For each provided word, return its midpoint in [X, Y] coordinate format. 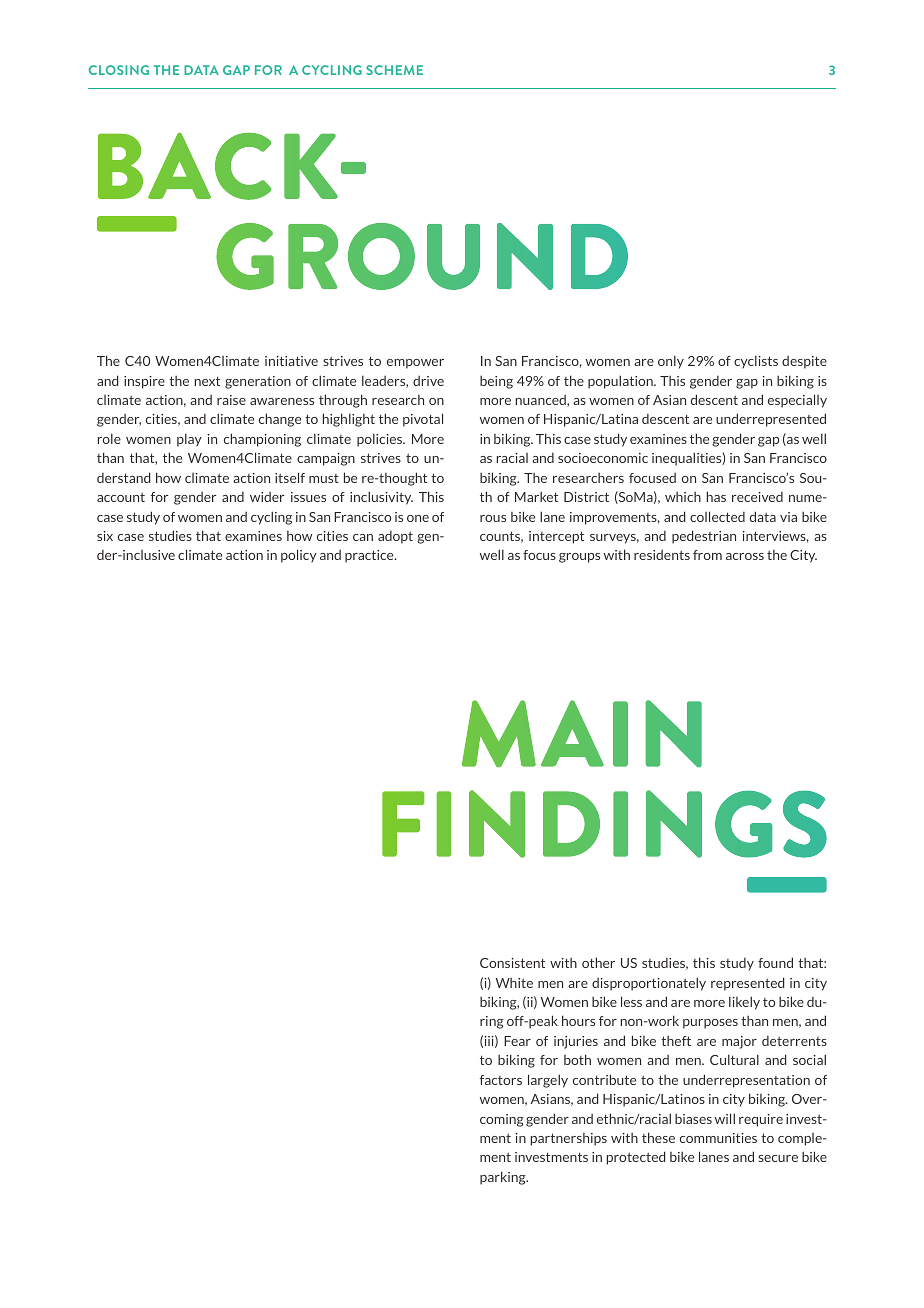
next [207, 381]
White [514, 983]
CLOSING [119, 70]
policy [299, 556]
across [745, 556]
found [775, 962]
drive [428, 381]
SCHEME [394, 70]
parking [504, 1178]
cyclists [756, 362]
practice [370, 556]
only [671, 362]
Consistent [512, 963]
